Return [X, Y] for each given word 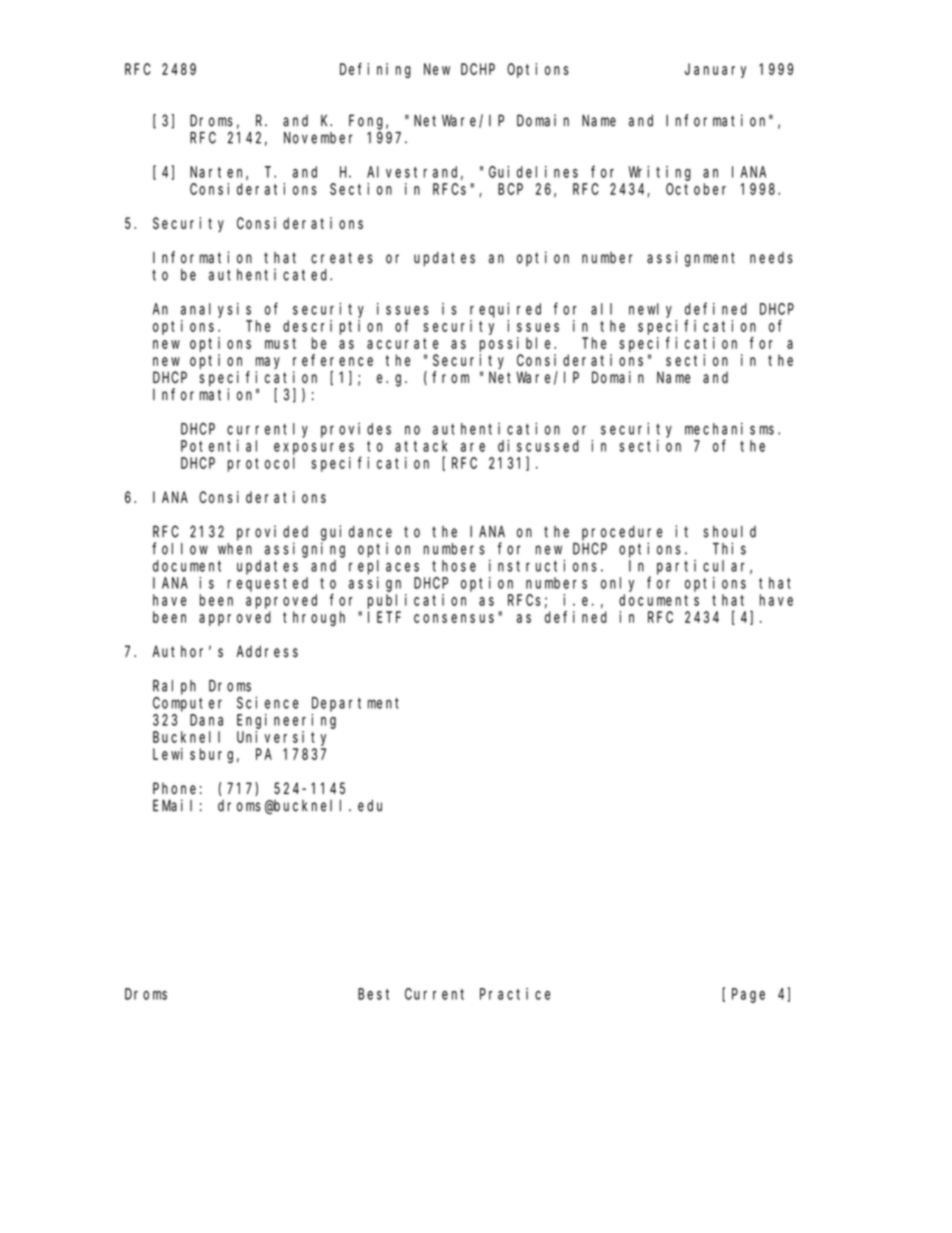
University [281, 738]
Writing [659, 173]
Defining [375, 70]
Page [748, 995]
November [318, 138]
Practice [515, 994]
